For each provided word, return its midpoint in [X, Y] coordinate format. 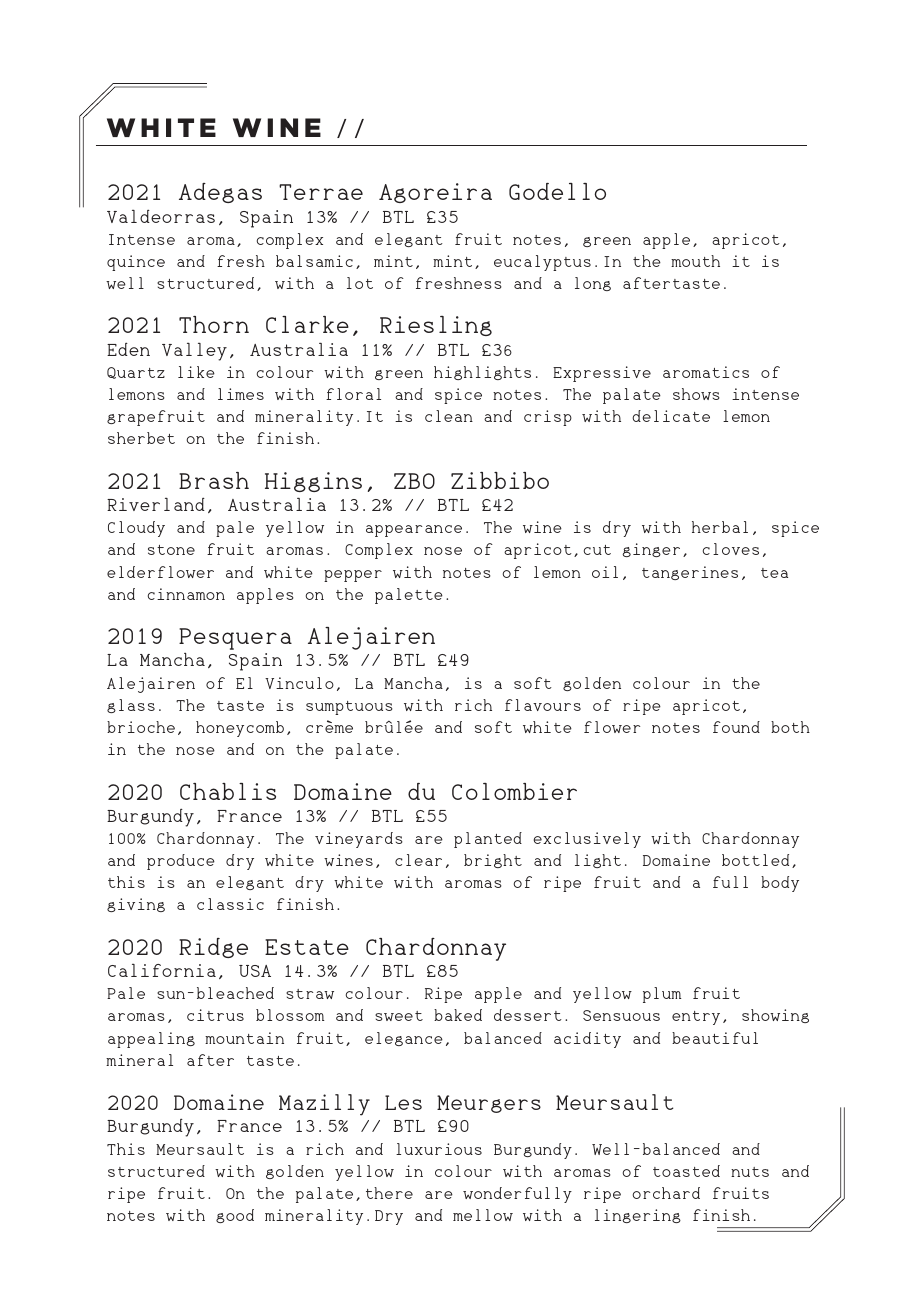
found [736, 727]
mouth [695, 261]
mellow [483, 1215]
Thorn [214, 324]
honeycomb [240, 729]
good [235, 1216]
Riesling [436, 326]
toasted [686, 1171]
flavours [543, 705]
